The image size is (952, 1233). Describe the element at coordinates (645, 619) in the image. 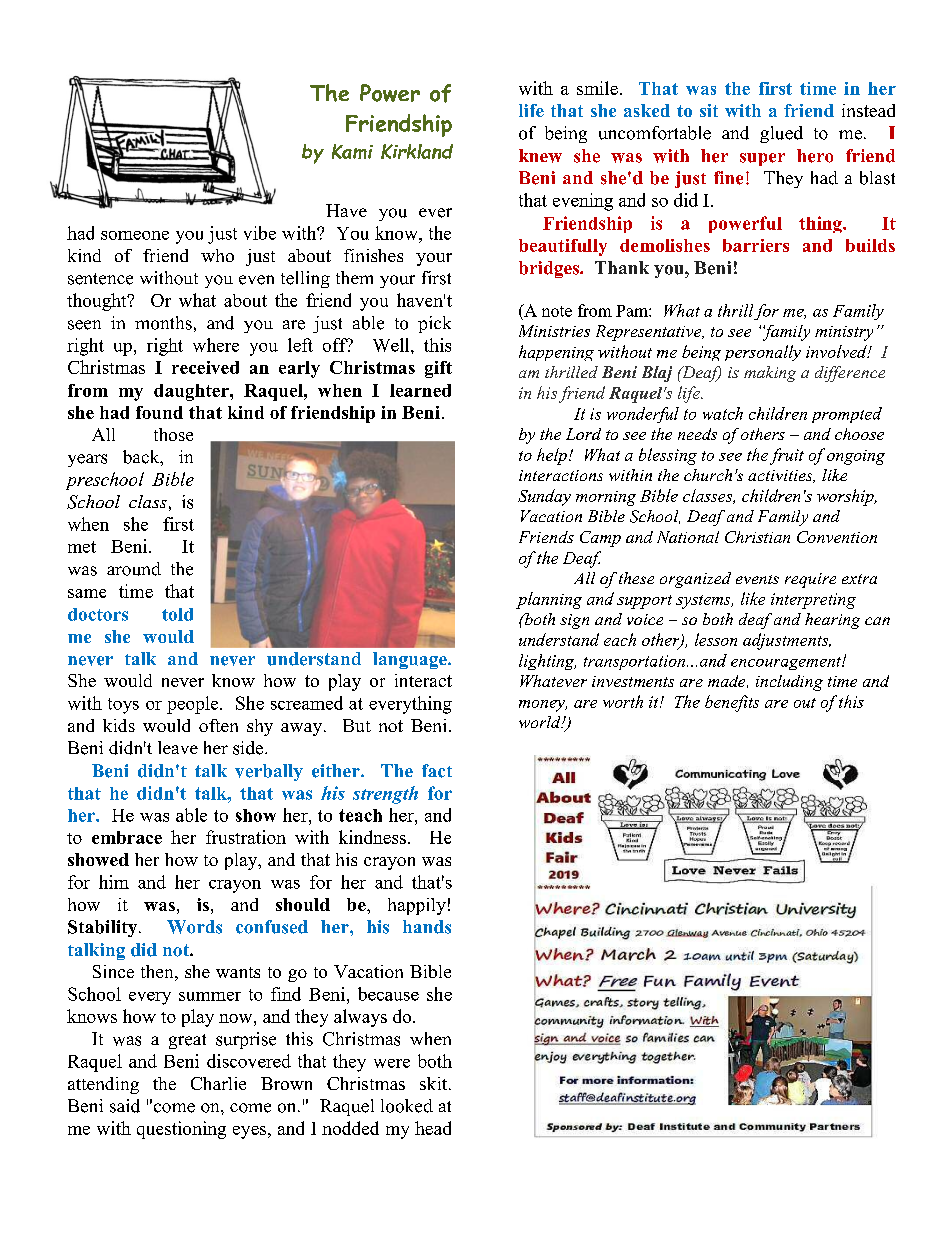

I see `voice` at that location.
